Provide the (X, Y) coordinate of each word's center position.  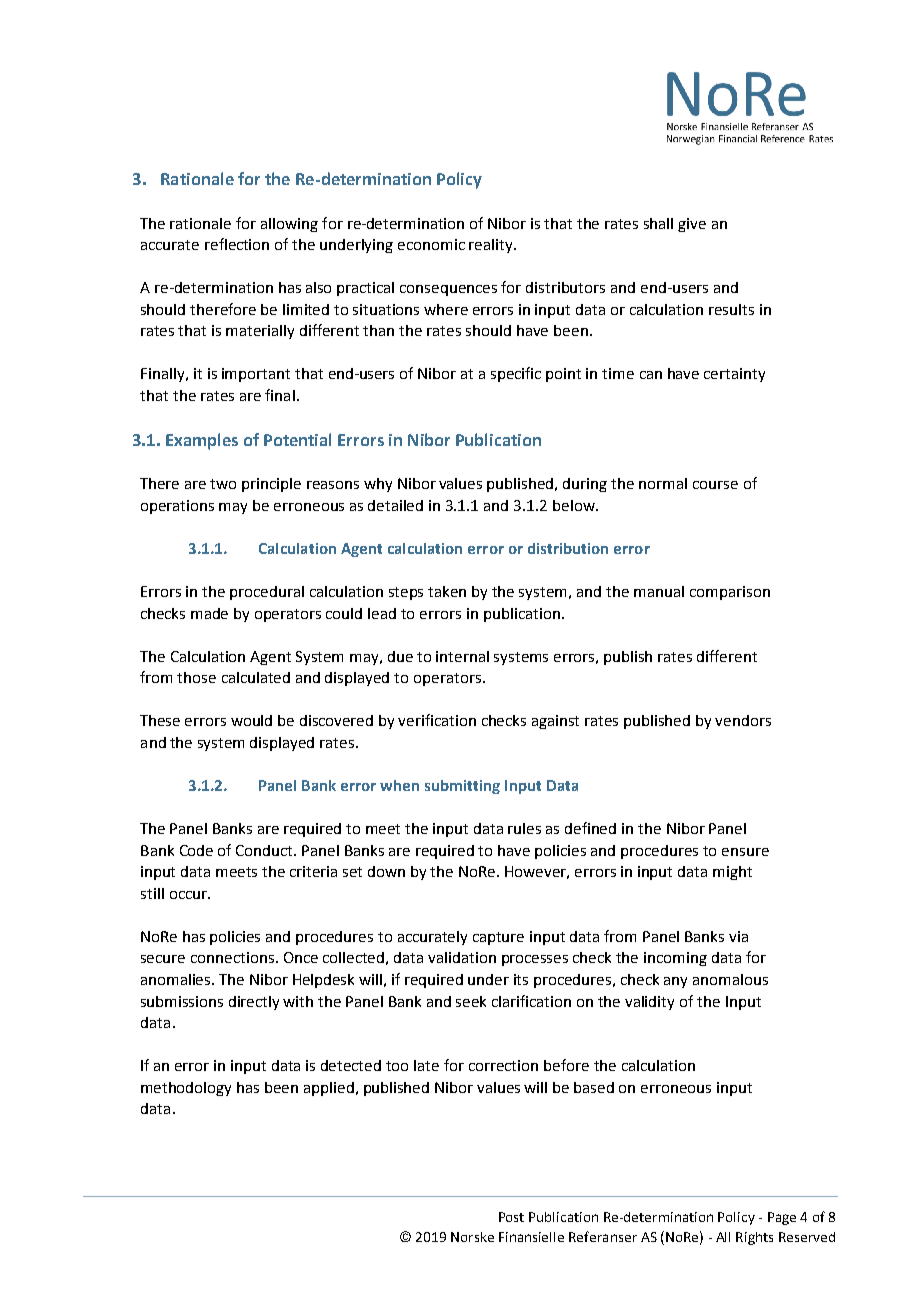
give (692, 225)
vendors (743, 720)
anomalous (730, 979)
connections (232, 957)
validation (462, 957)
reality (492, 246)
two (223, 484)
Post (511, 1217)
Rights (754, 1238)
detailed (395, 505)
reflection (237, 244)
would (251, 720)
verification (437, 720)
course (715, 485)
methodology (186, 1089)
